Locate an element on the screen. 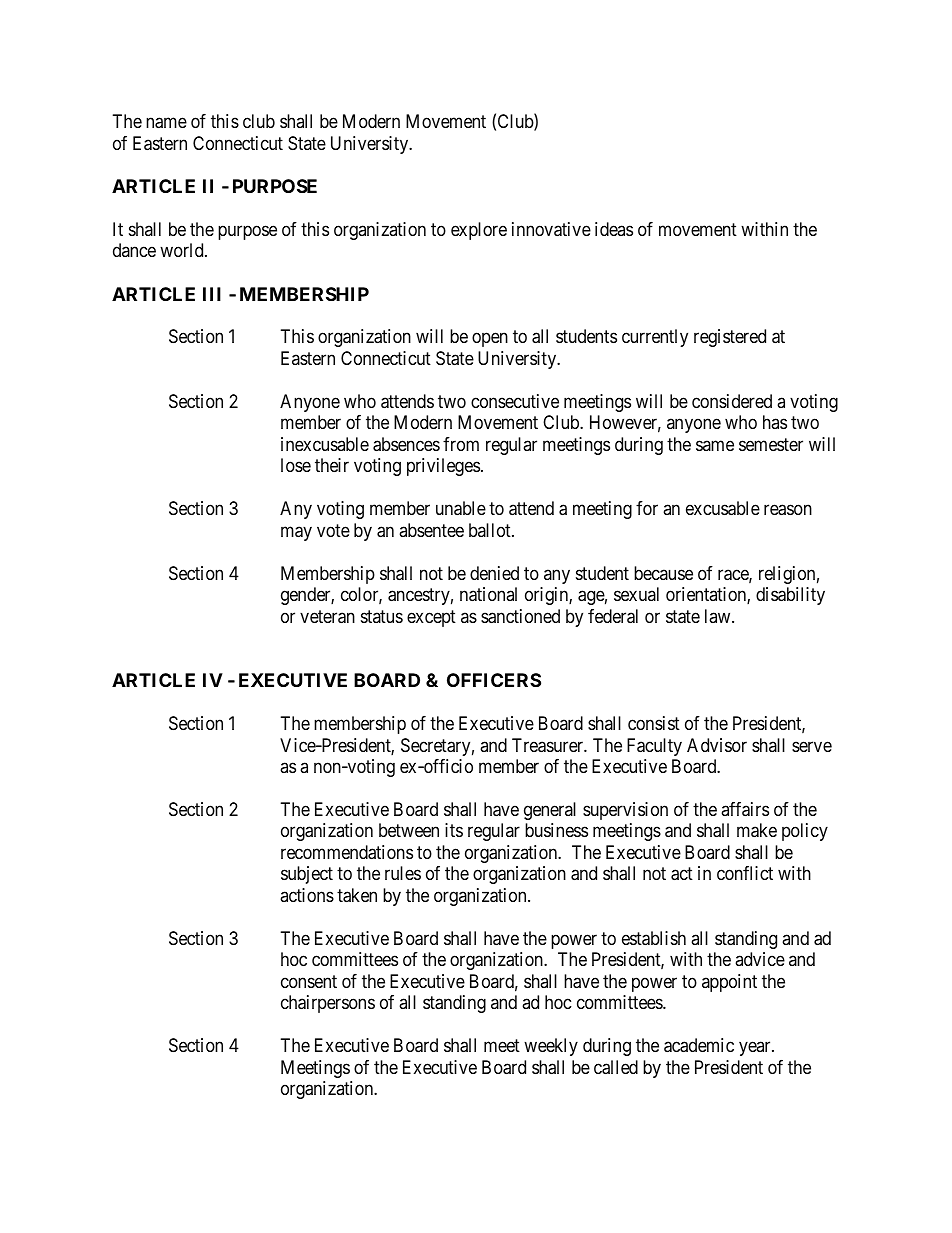 Image resolution: width=952 pixels, height=1233 pixels. year is located at coordinates (756, 1049).
